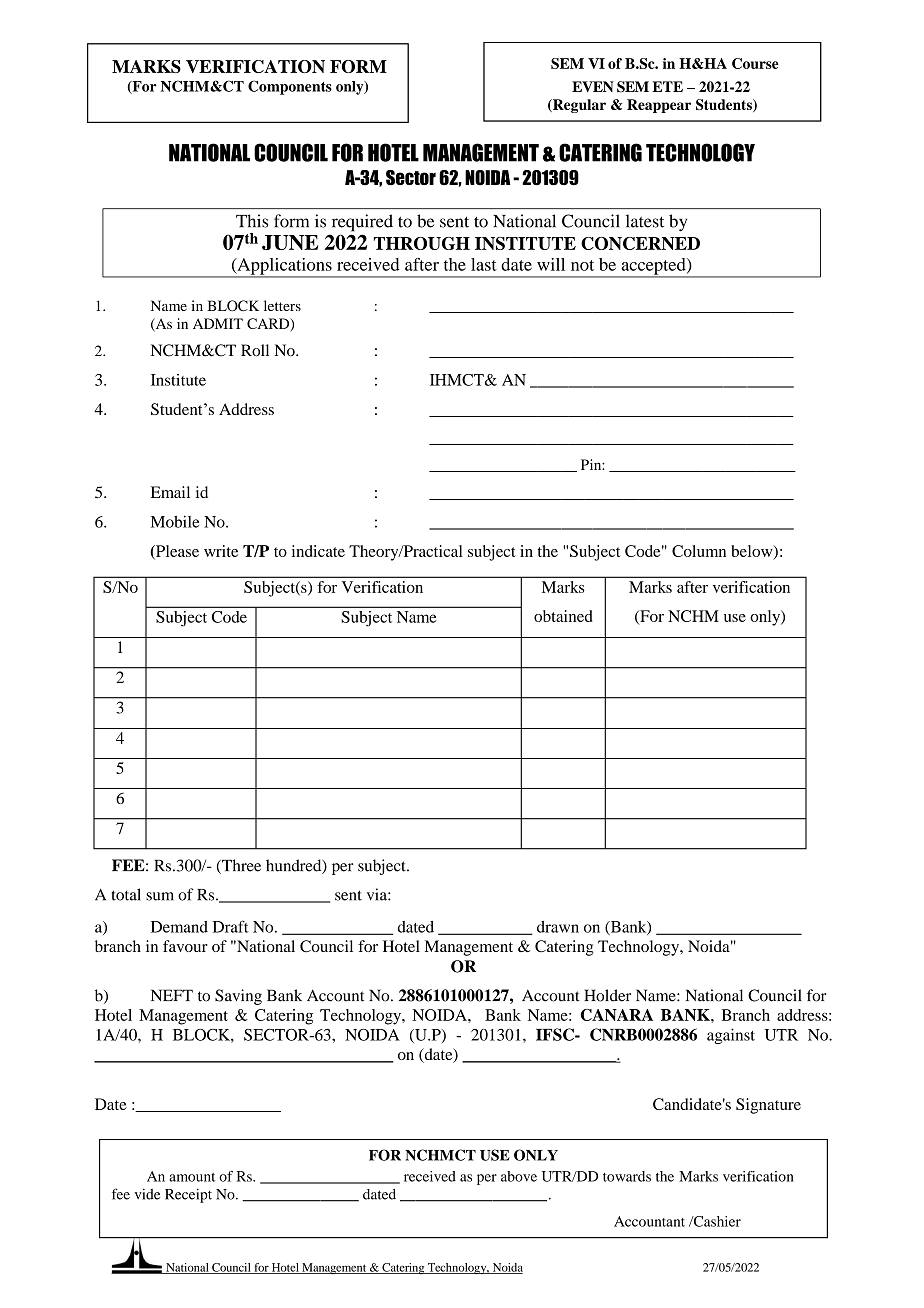 The height and width of the screenshot is (1308, 924). What do you see at coordinates (519, 1176) in the screenshot?
I see `above` at bounding box center [519, 1176].
